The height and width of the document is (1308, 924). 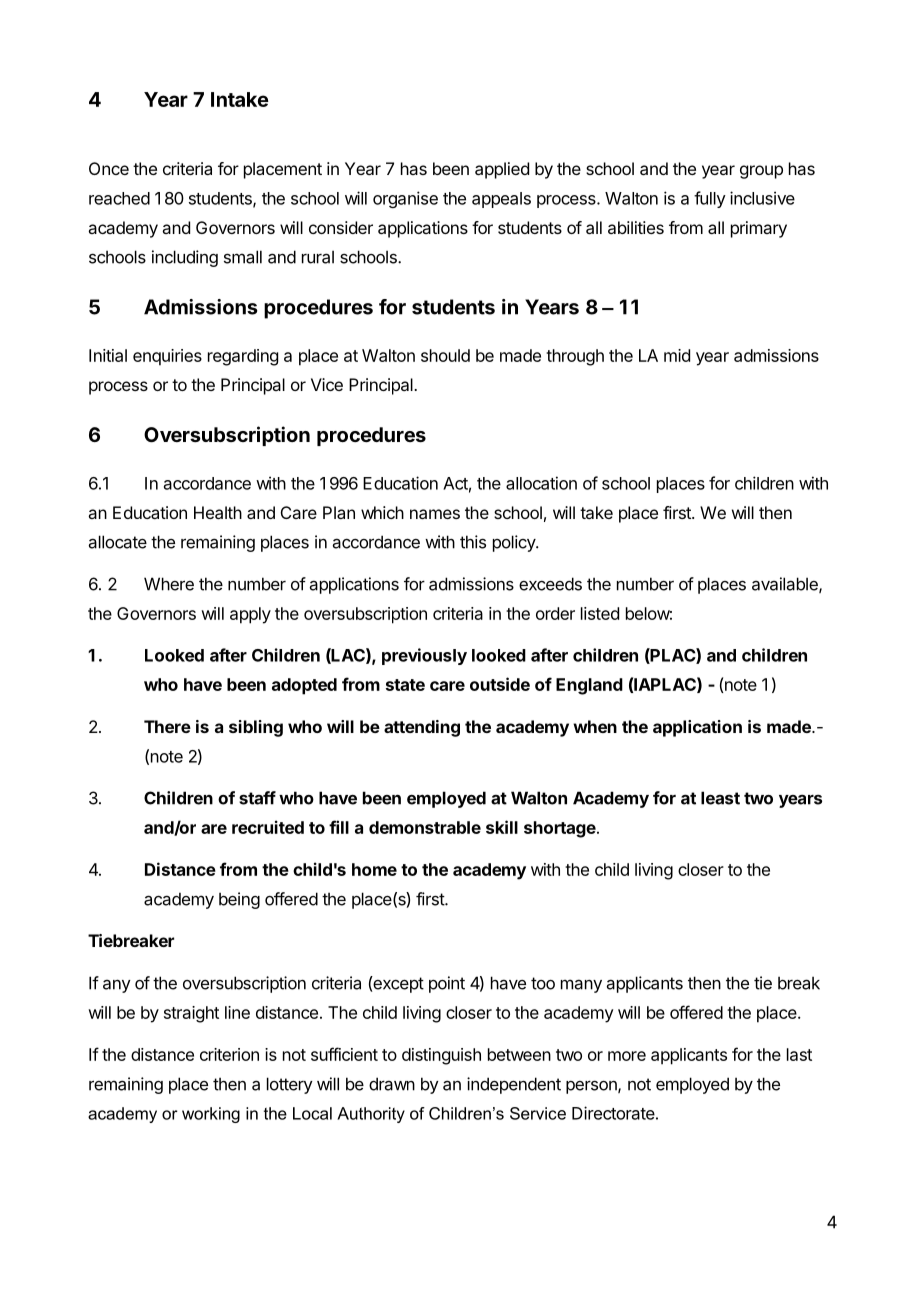 What do you see at coordinates (600, 613) in the document?
I see `listed` at bounding box center [600, 613].
